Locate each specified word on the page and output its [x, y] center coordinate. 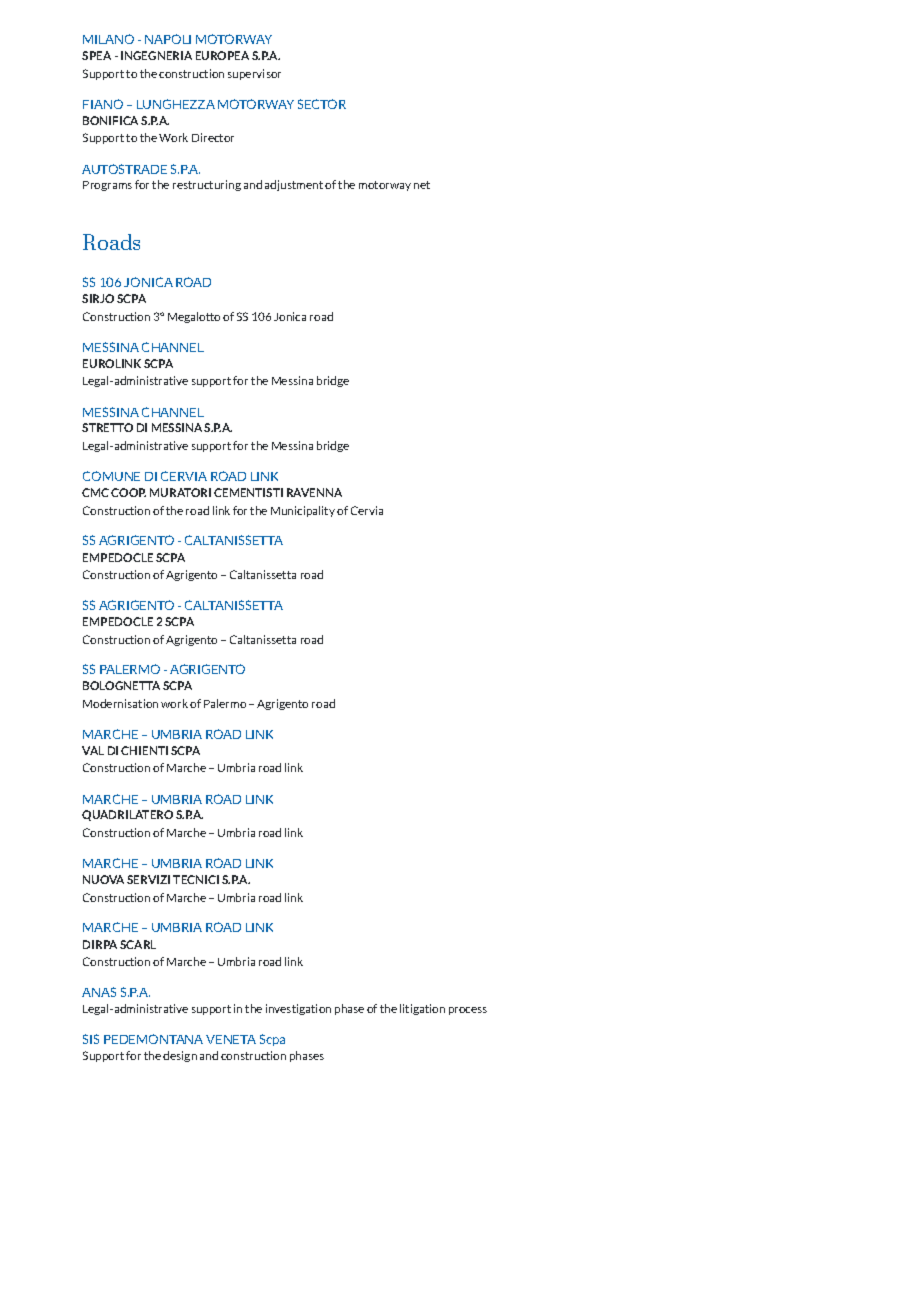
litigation [422, 1009]
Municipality [303, 511]
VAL [93, 750]
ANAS [99, 992]
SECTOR [322, 104]
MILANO [108, 39]
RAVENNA [314, 492]
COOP [128, 492]
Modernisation [120, 703]
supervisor [254, 74]
